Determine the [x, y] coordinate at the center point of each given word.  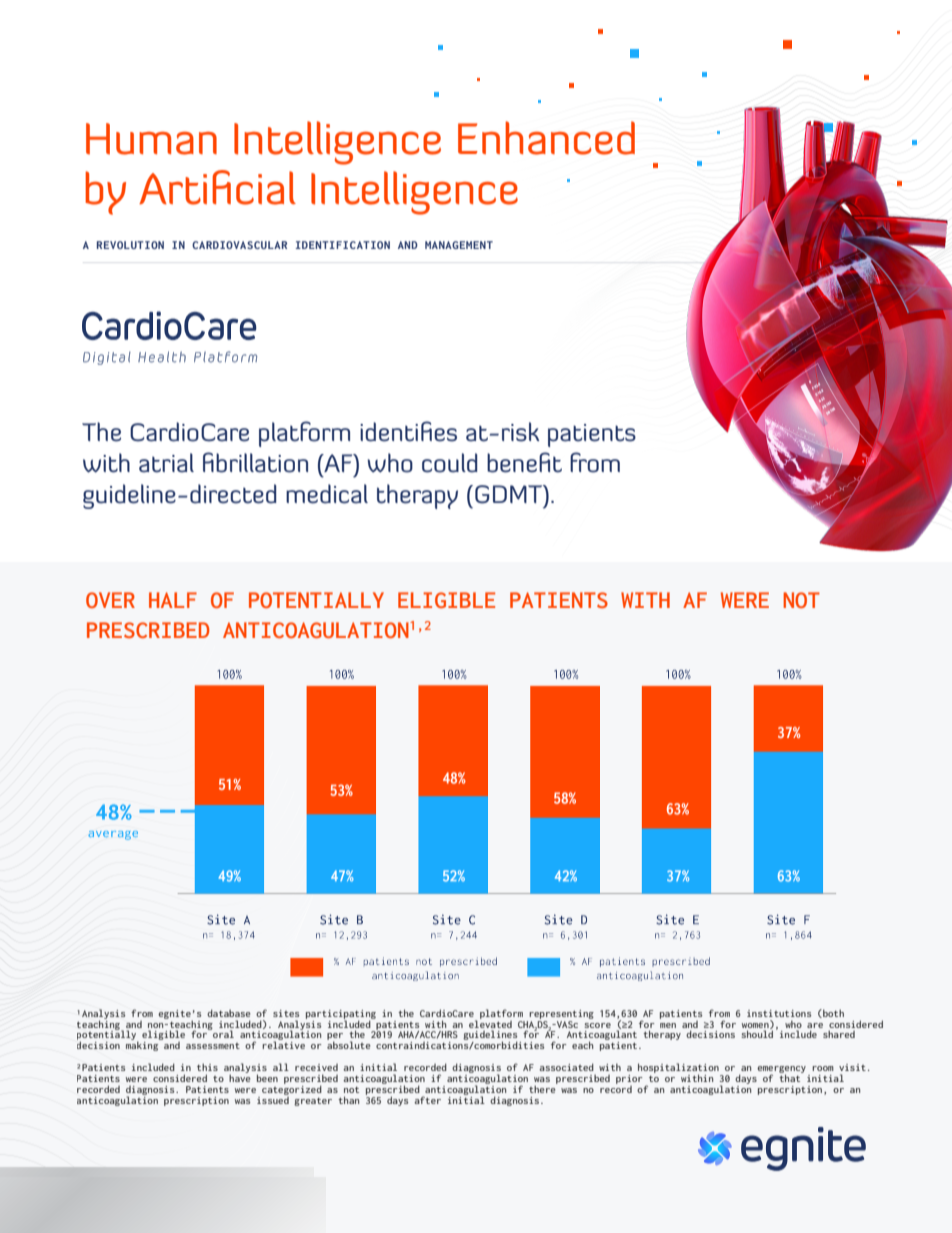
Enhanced [546, 138]
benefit [524, 462]
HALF [173, 600]
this [207, 1067]
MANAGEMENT [459, 245]
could [449, 463]
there [543, 1088]
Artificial [217, 187]
